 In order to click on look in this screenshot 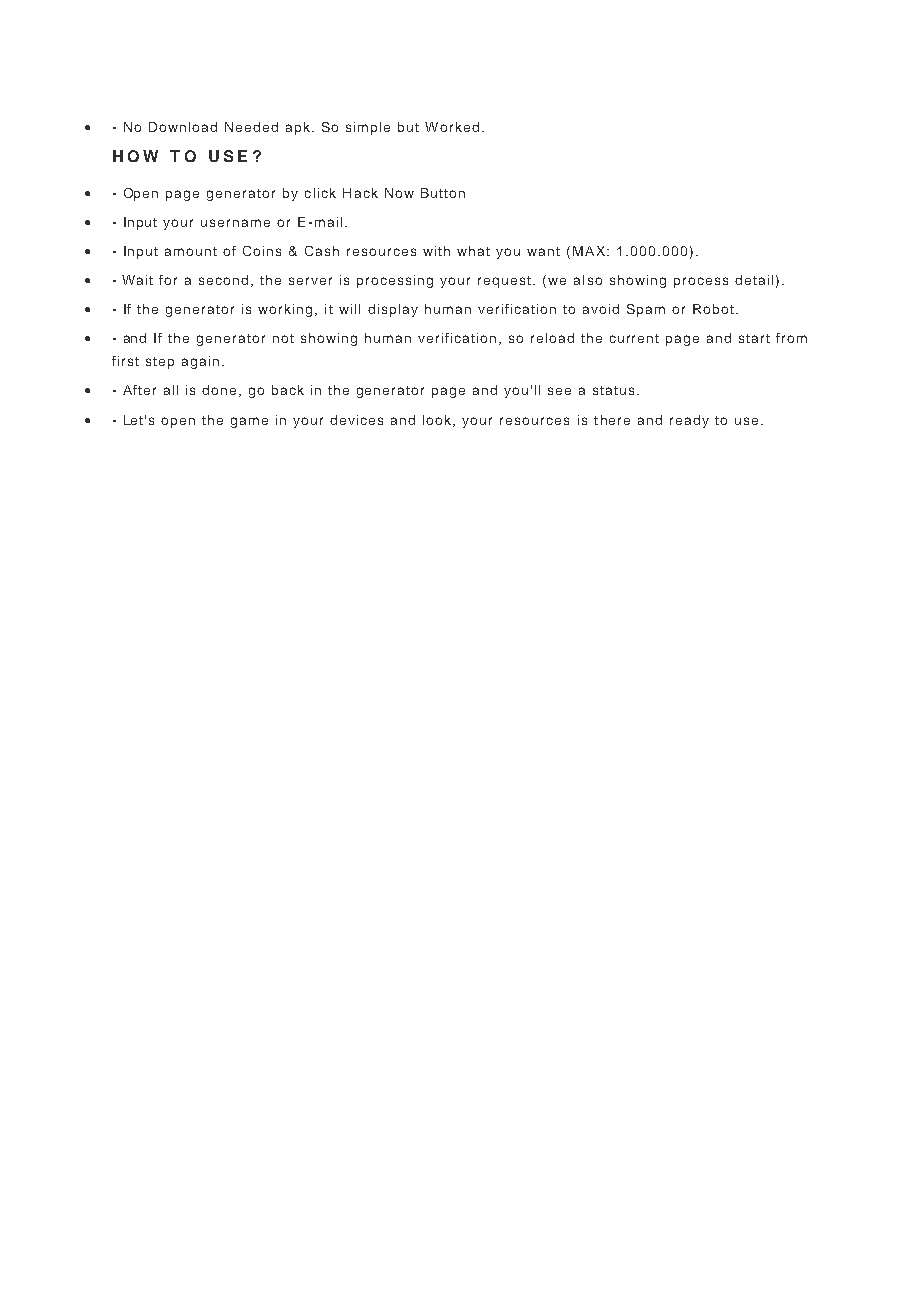, I will do `click(438, 421)`.
